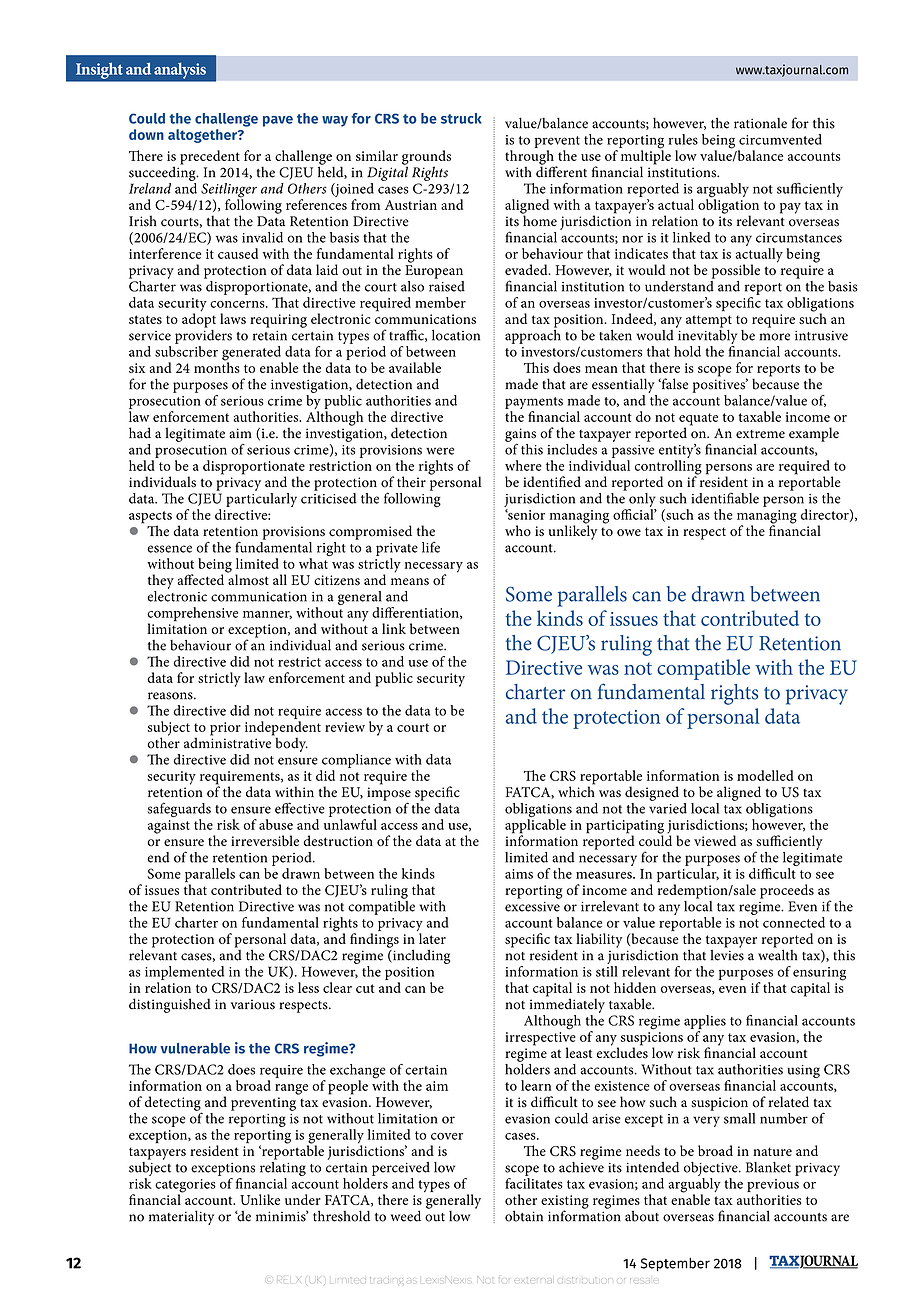  What do you see at coordinates (179, 811) in the screenshot?
I see `safeguards` at bounding box center [179, 811].
